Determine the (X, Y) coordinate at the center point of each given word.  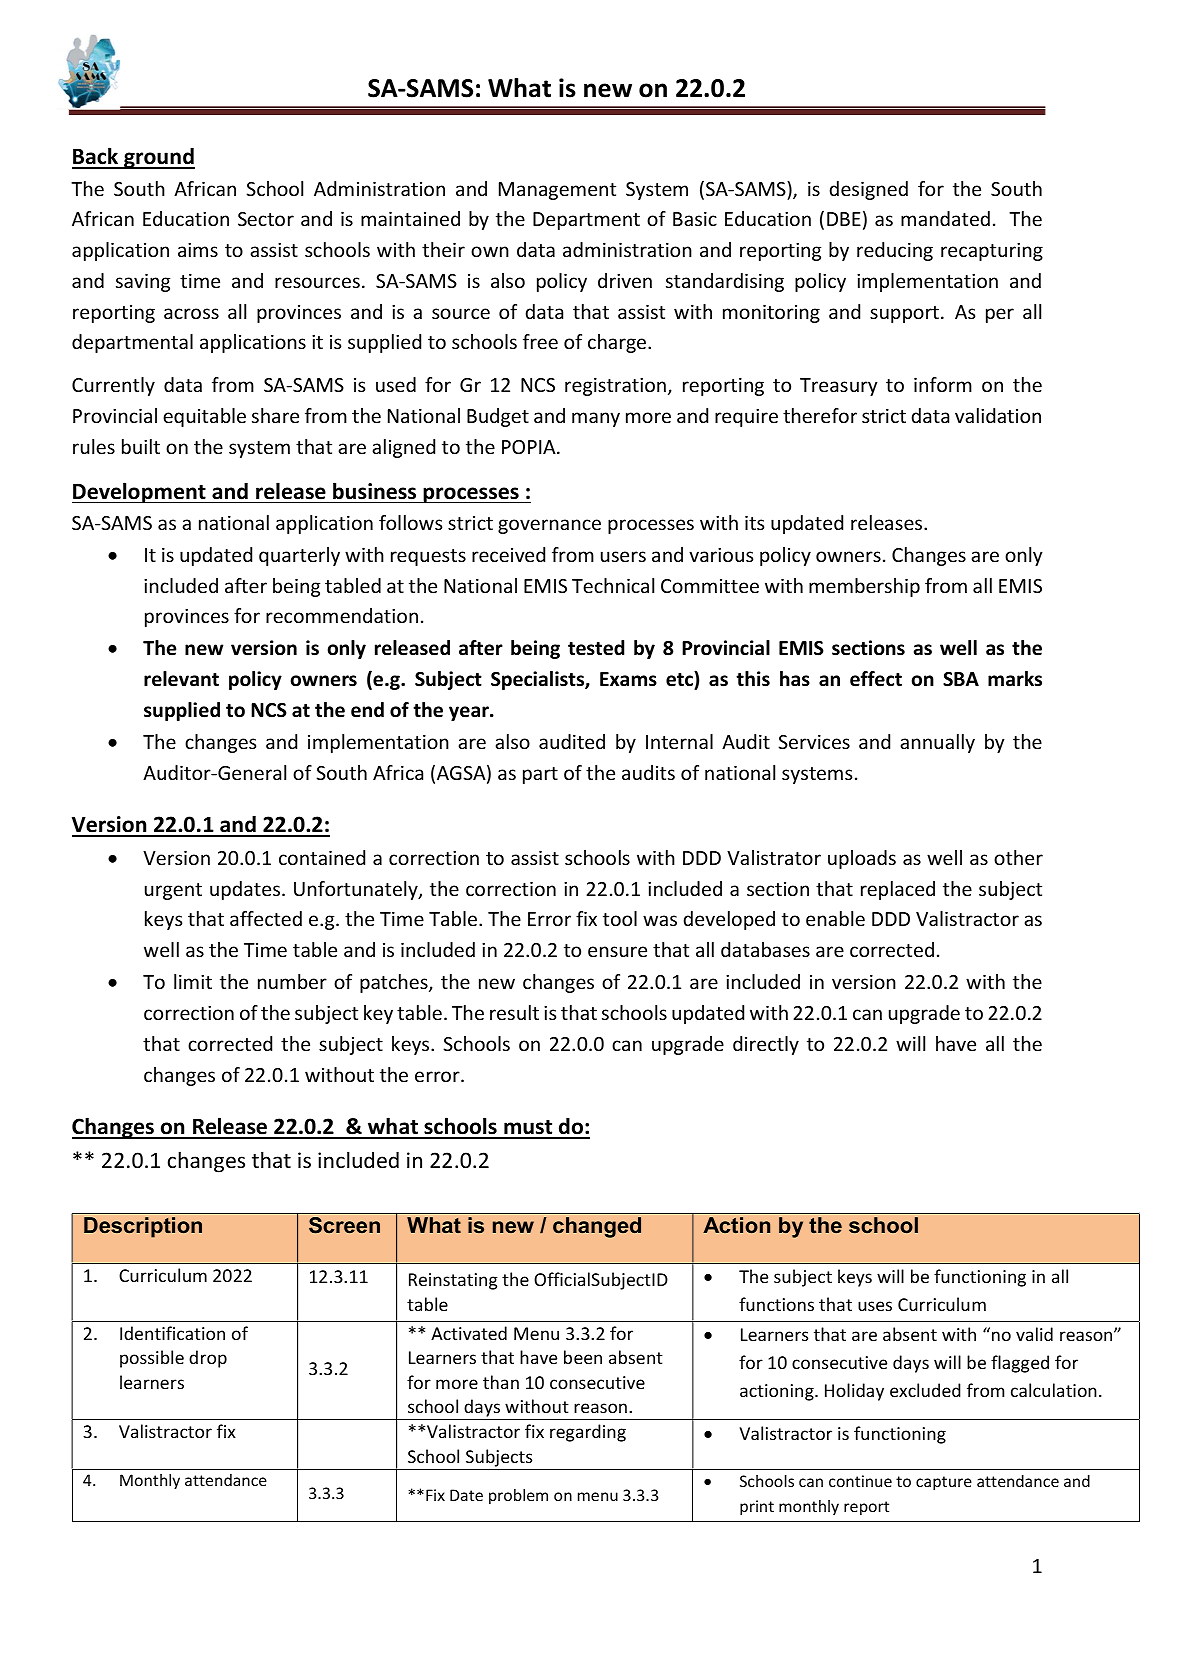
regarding (588, 1433)
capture (944, 1483)
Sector (266, 219)
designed (868, 190)
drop (208, 1359)
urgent (173, 891)
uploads (862, 859)
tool (620, 918)
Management (557, 191)
